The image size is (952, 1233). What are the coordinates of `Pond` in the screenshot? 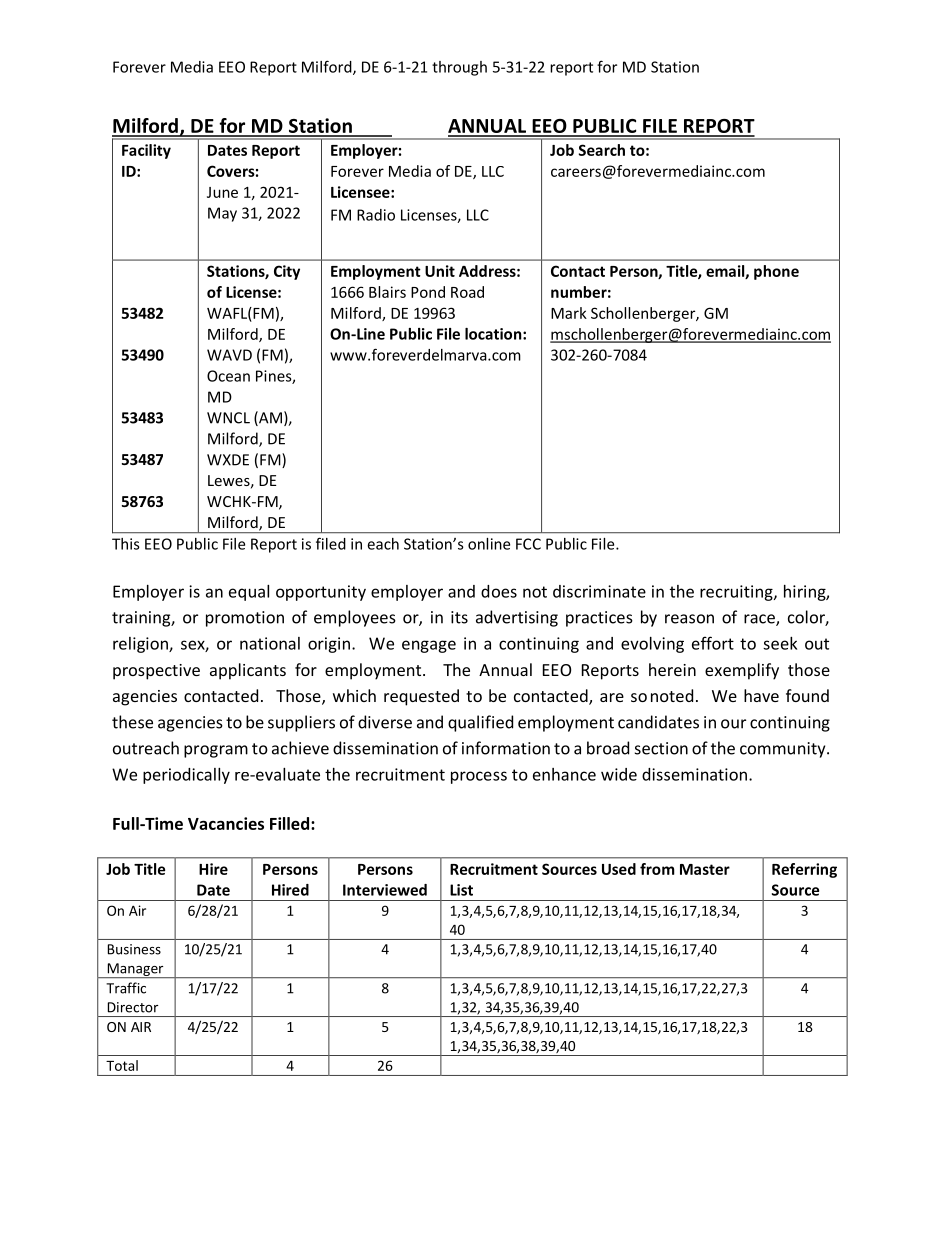 It's located at (428, 292).
